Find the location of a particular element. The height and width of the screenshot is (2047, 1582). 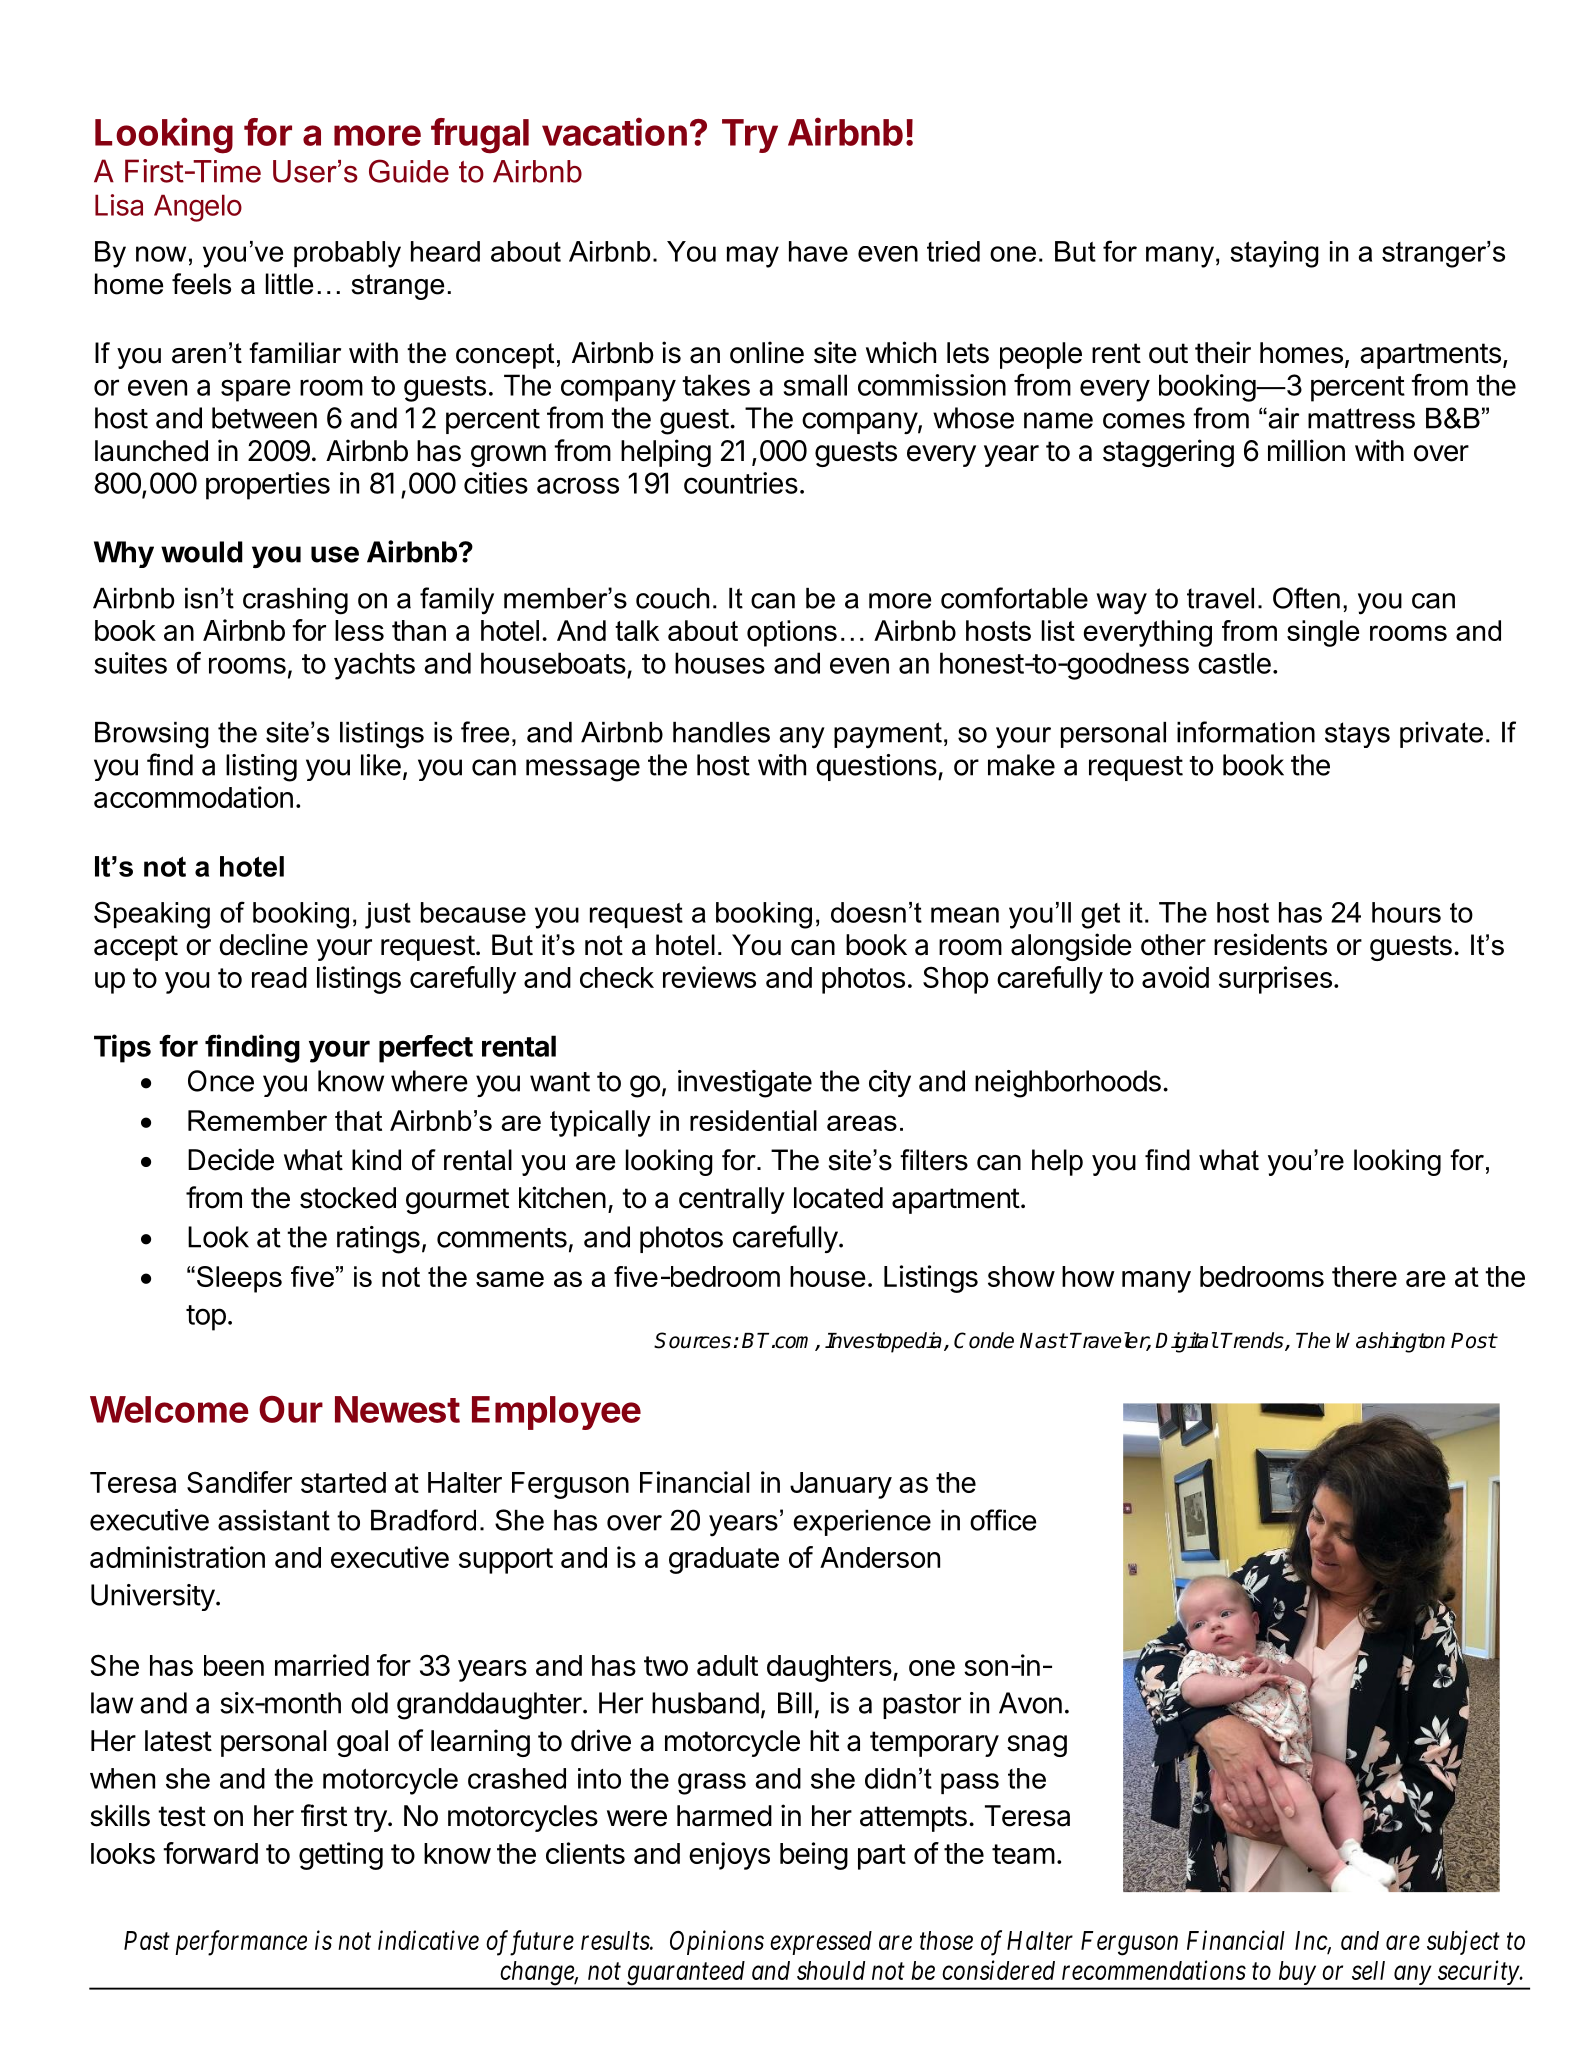

Trends is located at coordinates (1253, 1341).
